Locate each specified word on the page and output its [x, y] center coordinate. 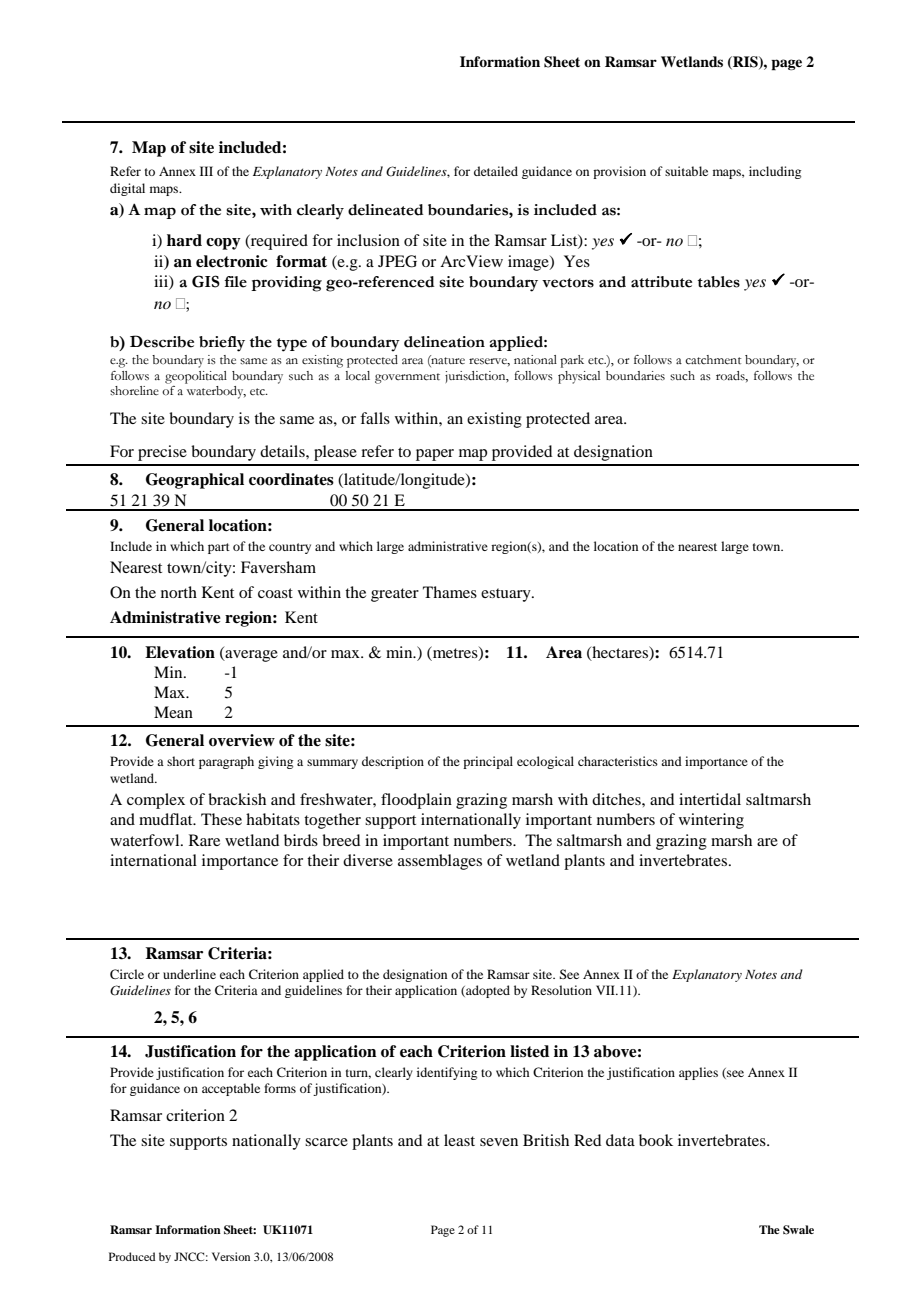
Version [231, 1256]
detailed [496, 171]
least [459, 1140]
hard [184, 240]
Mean [173, 712]
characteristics [618, 761]
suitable [686, 171]
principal [488, 762]
